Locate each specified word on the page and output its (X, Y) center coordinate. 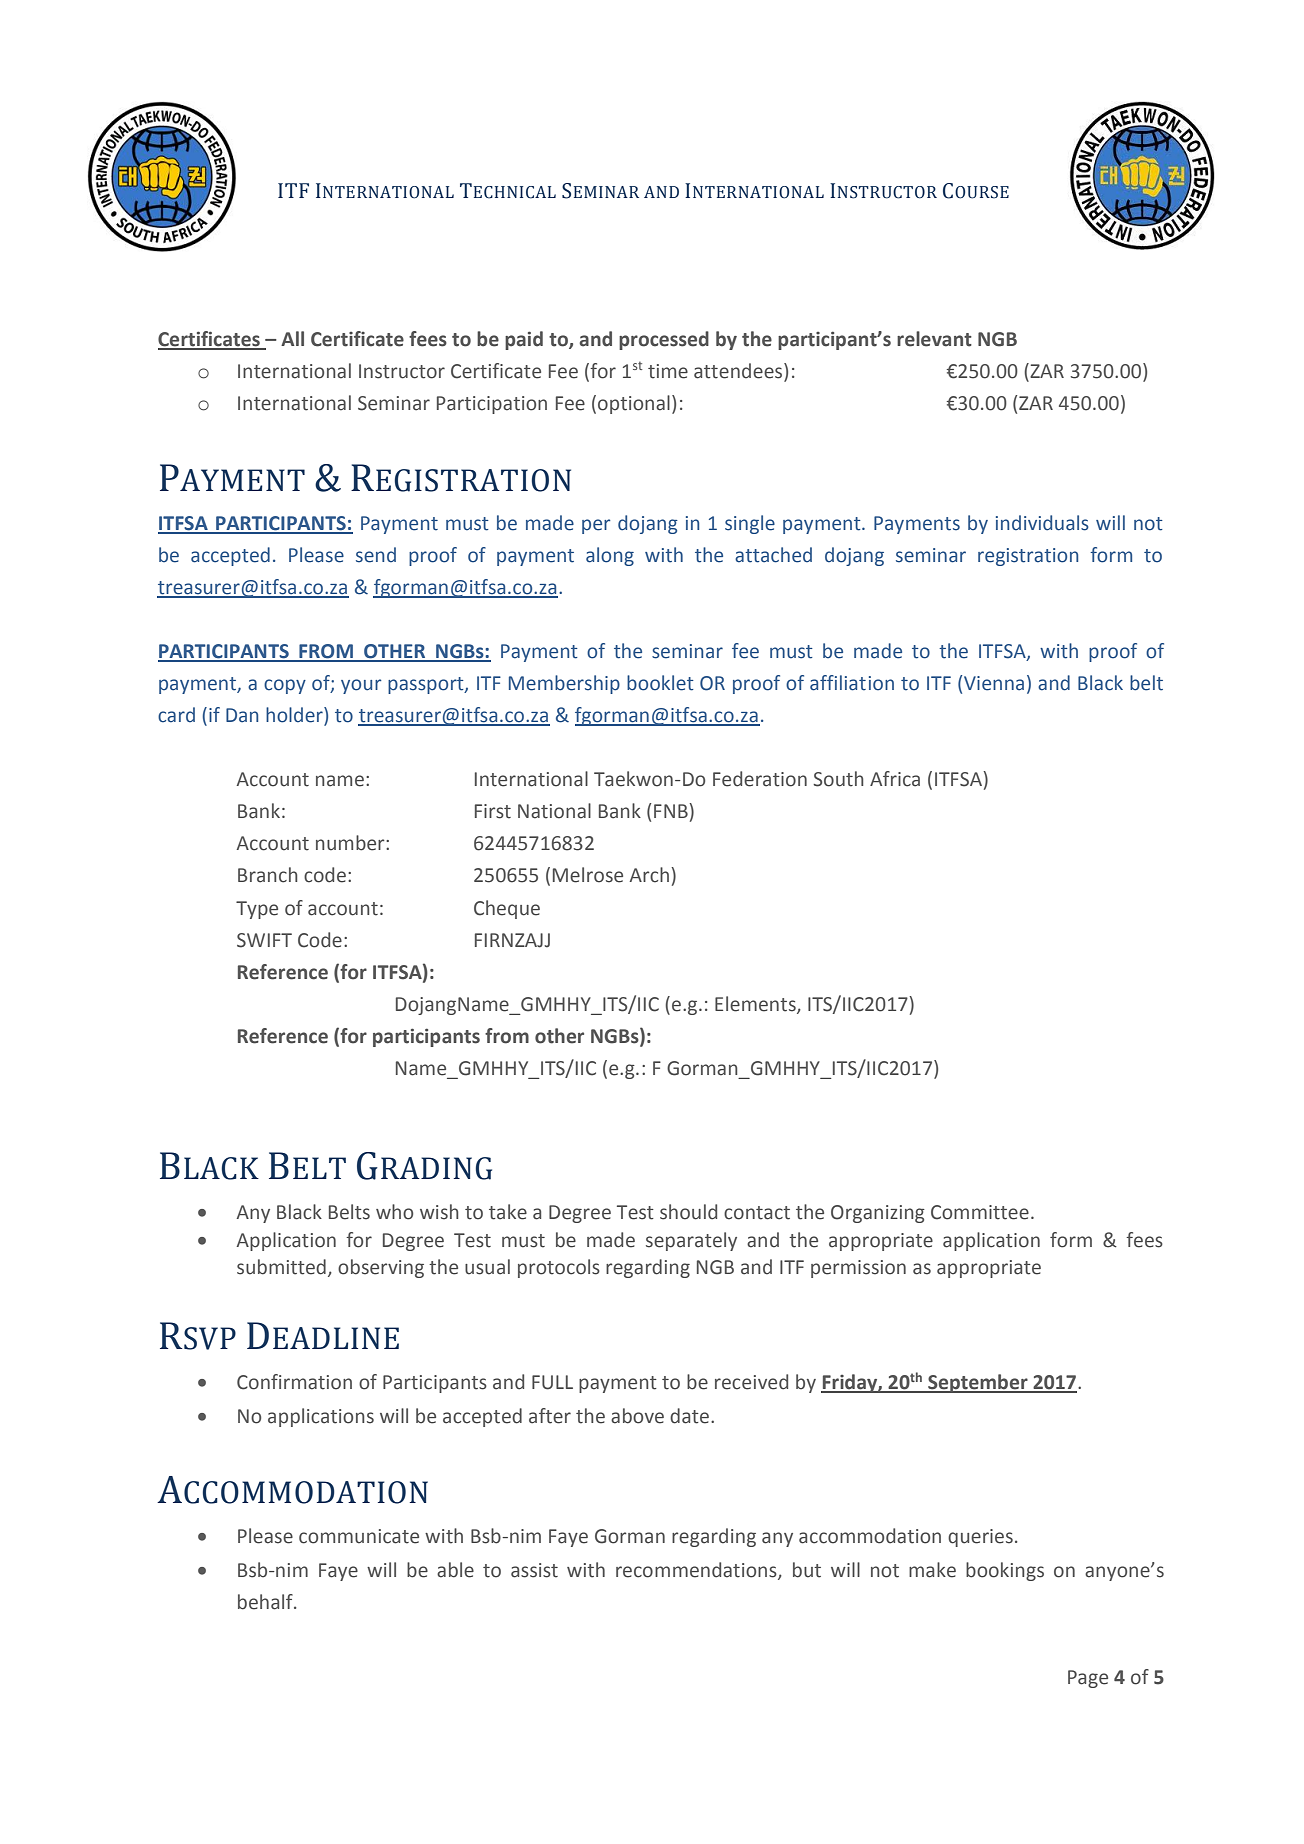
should (688, 1212)
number (351, 843)
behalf (266, 1602)
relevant (934, 339)
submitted (281, 1267)
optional (634, 404)
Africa (895, 779)
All (292, 338)
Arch (649, 875)
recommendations (697, 1570)
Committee (980, 1212)
